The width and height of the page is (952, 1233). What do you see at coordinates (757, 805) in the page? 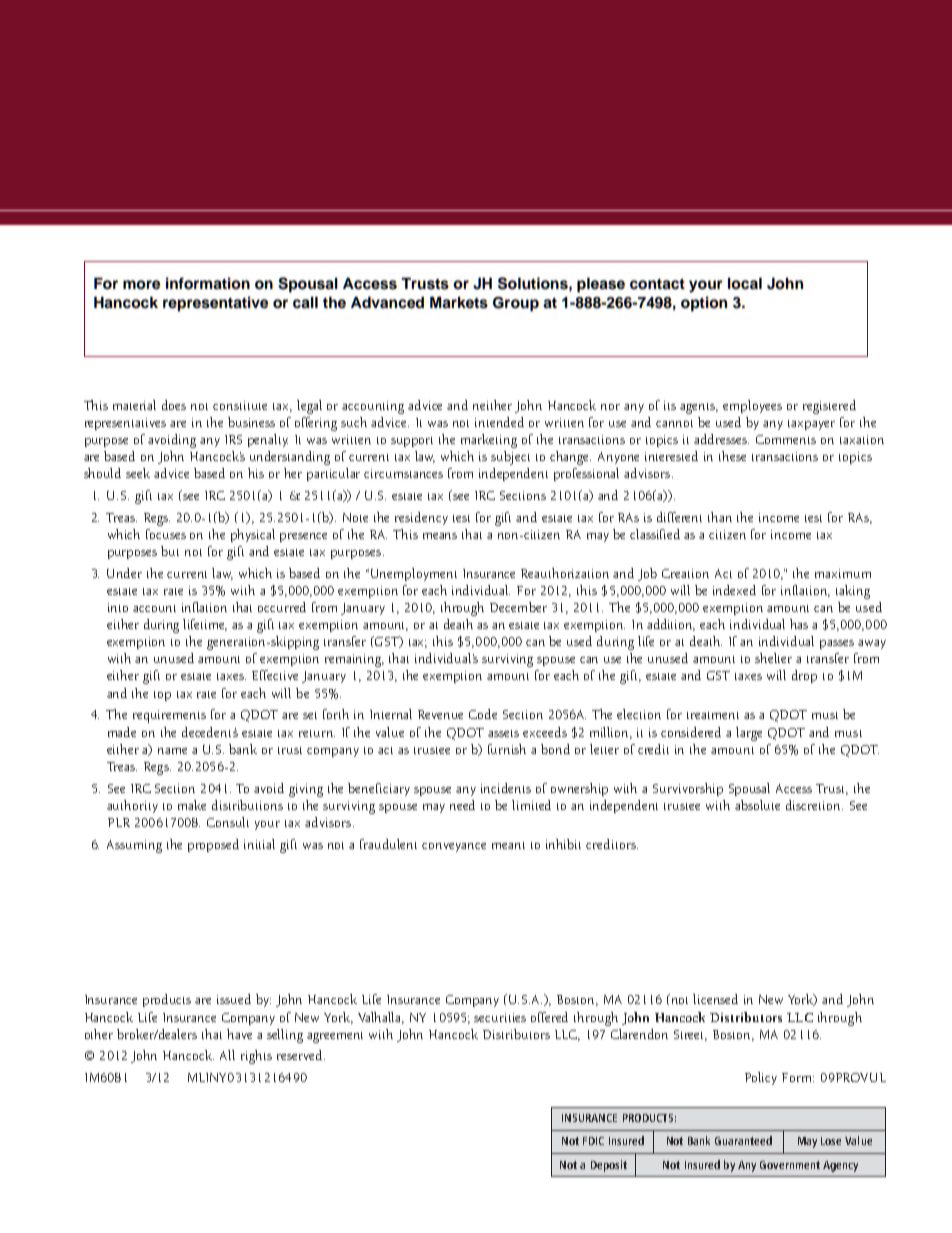
I see `absolute` at bounding box center [757, 805].
